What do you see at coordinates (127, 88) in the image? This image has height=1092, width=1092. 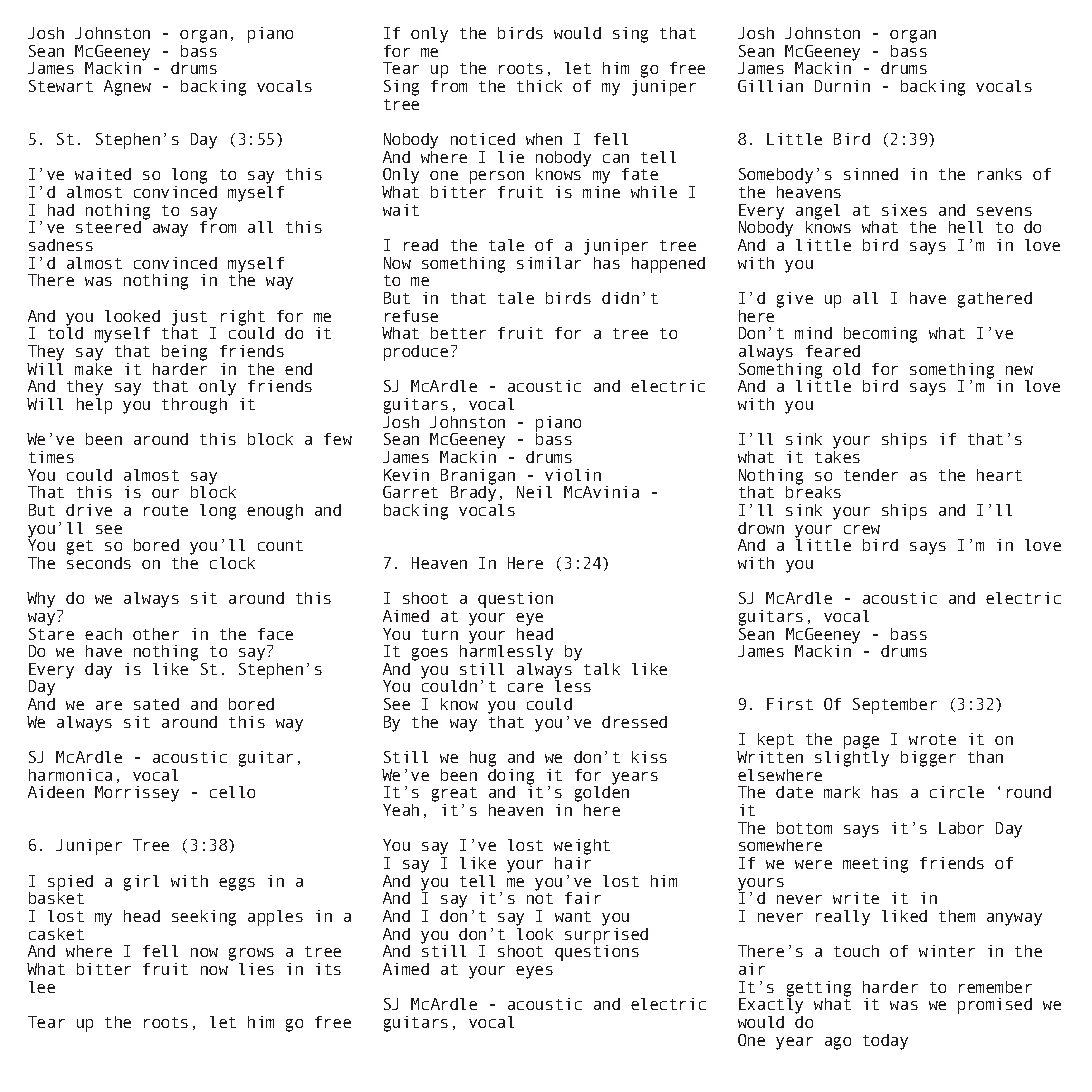 I see `Agnew` at bounding box center [127, 88].
